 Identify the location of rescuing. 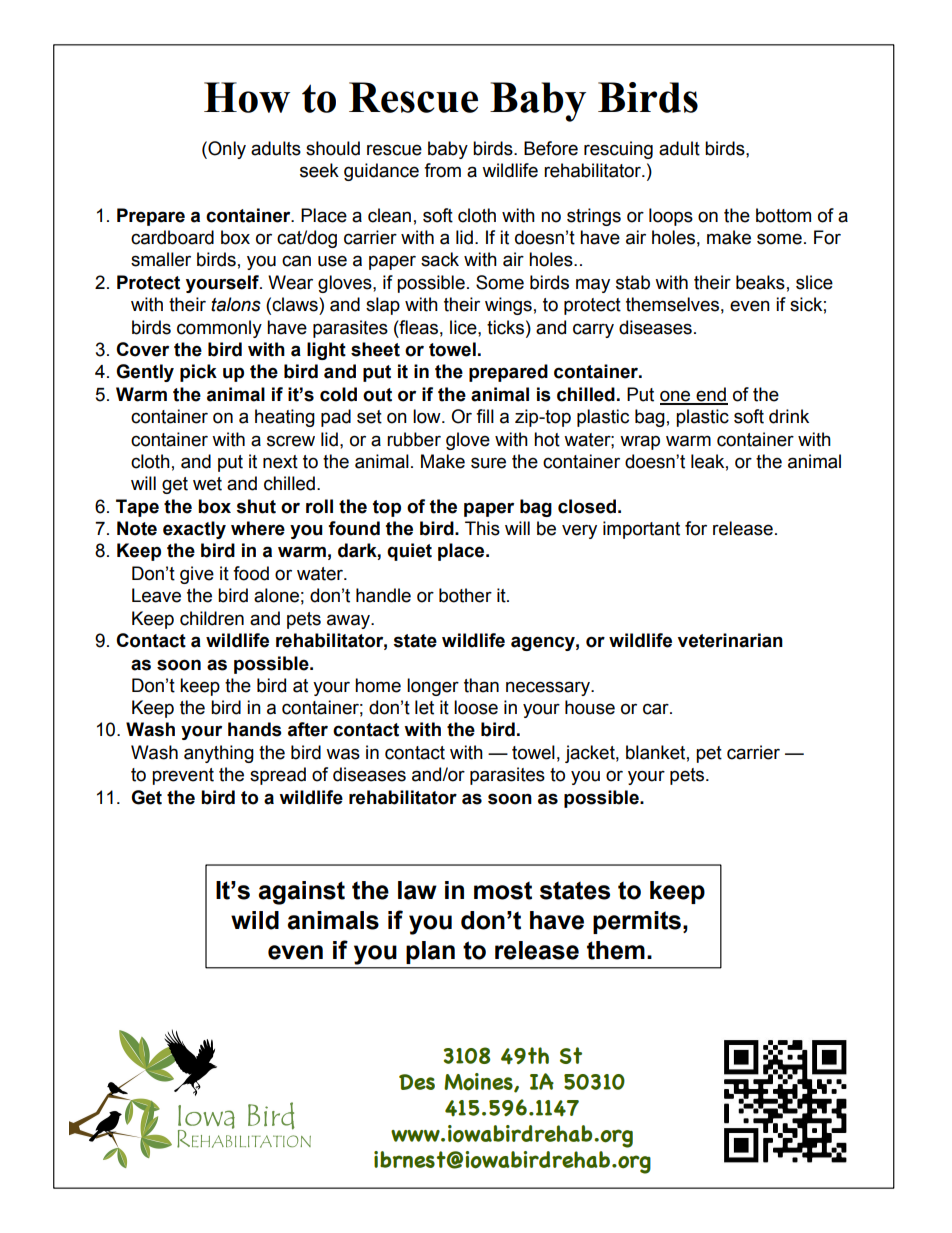
(618, 150).
